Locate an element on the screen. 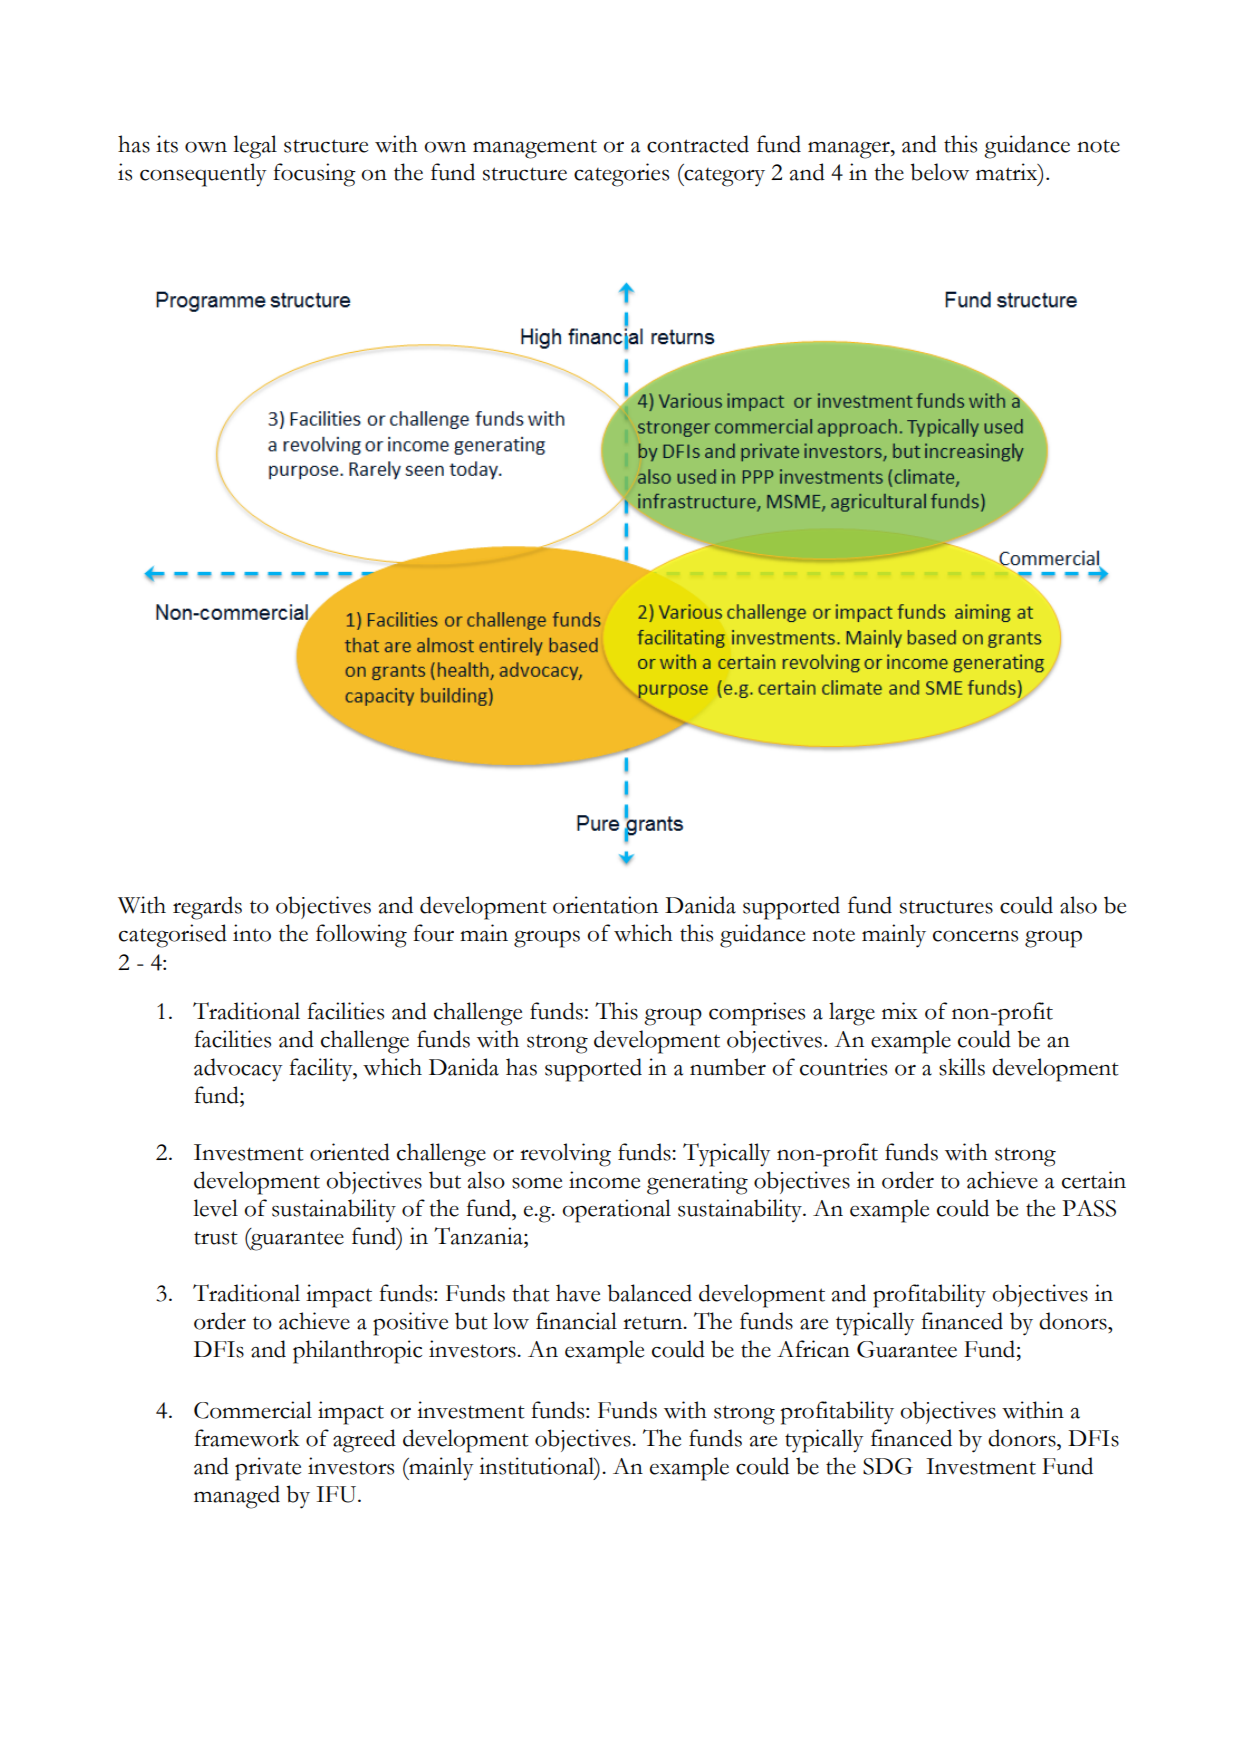 This screenshot has height=1758, width=1243. below is located at coordinates (939, 172).
